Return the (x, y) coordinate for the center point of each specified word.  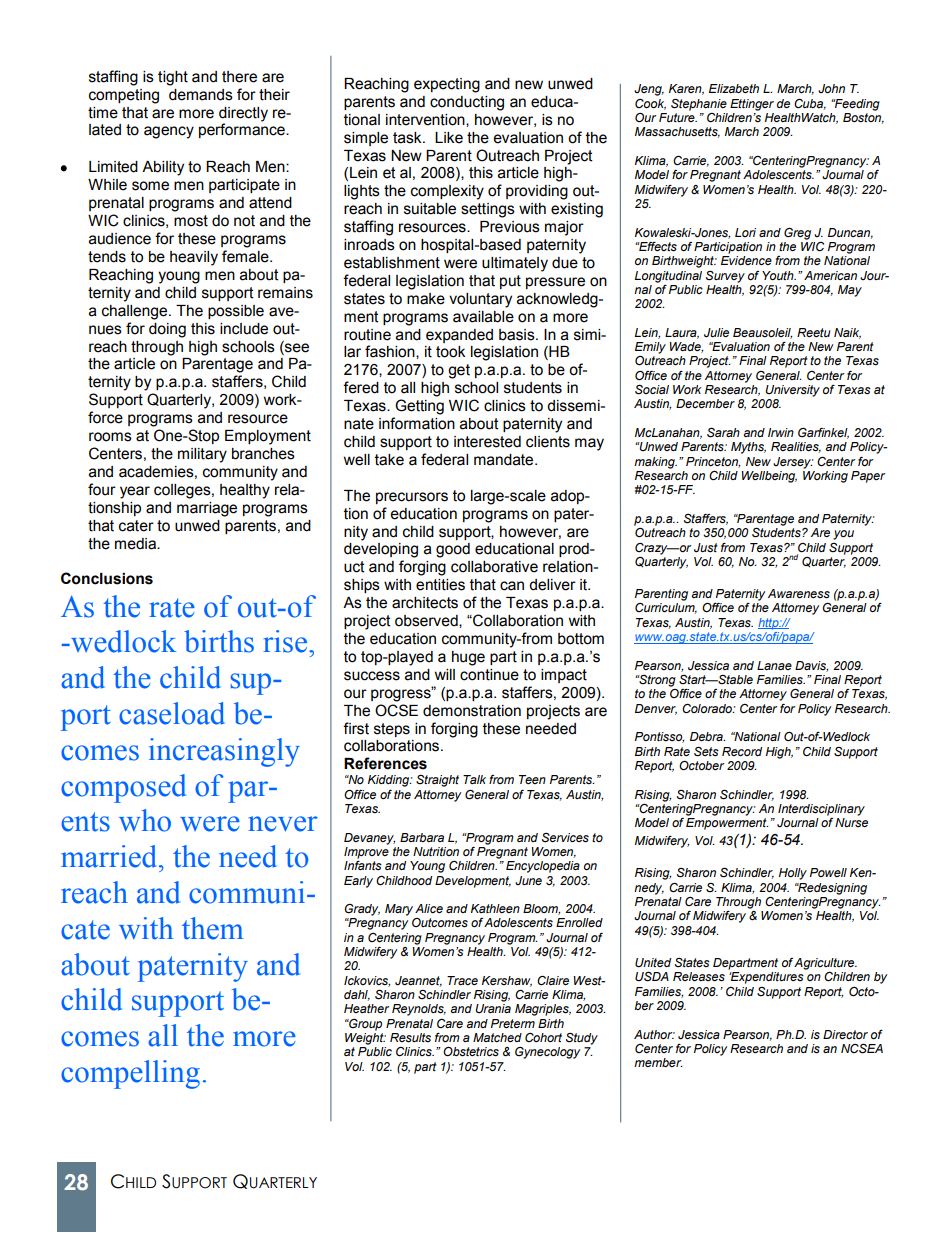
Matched (497, 1037)
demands (201, 95)
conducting (467, 103)
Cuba (810, 104)
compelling (130, 1074)
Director (845, 1034)
